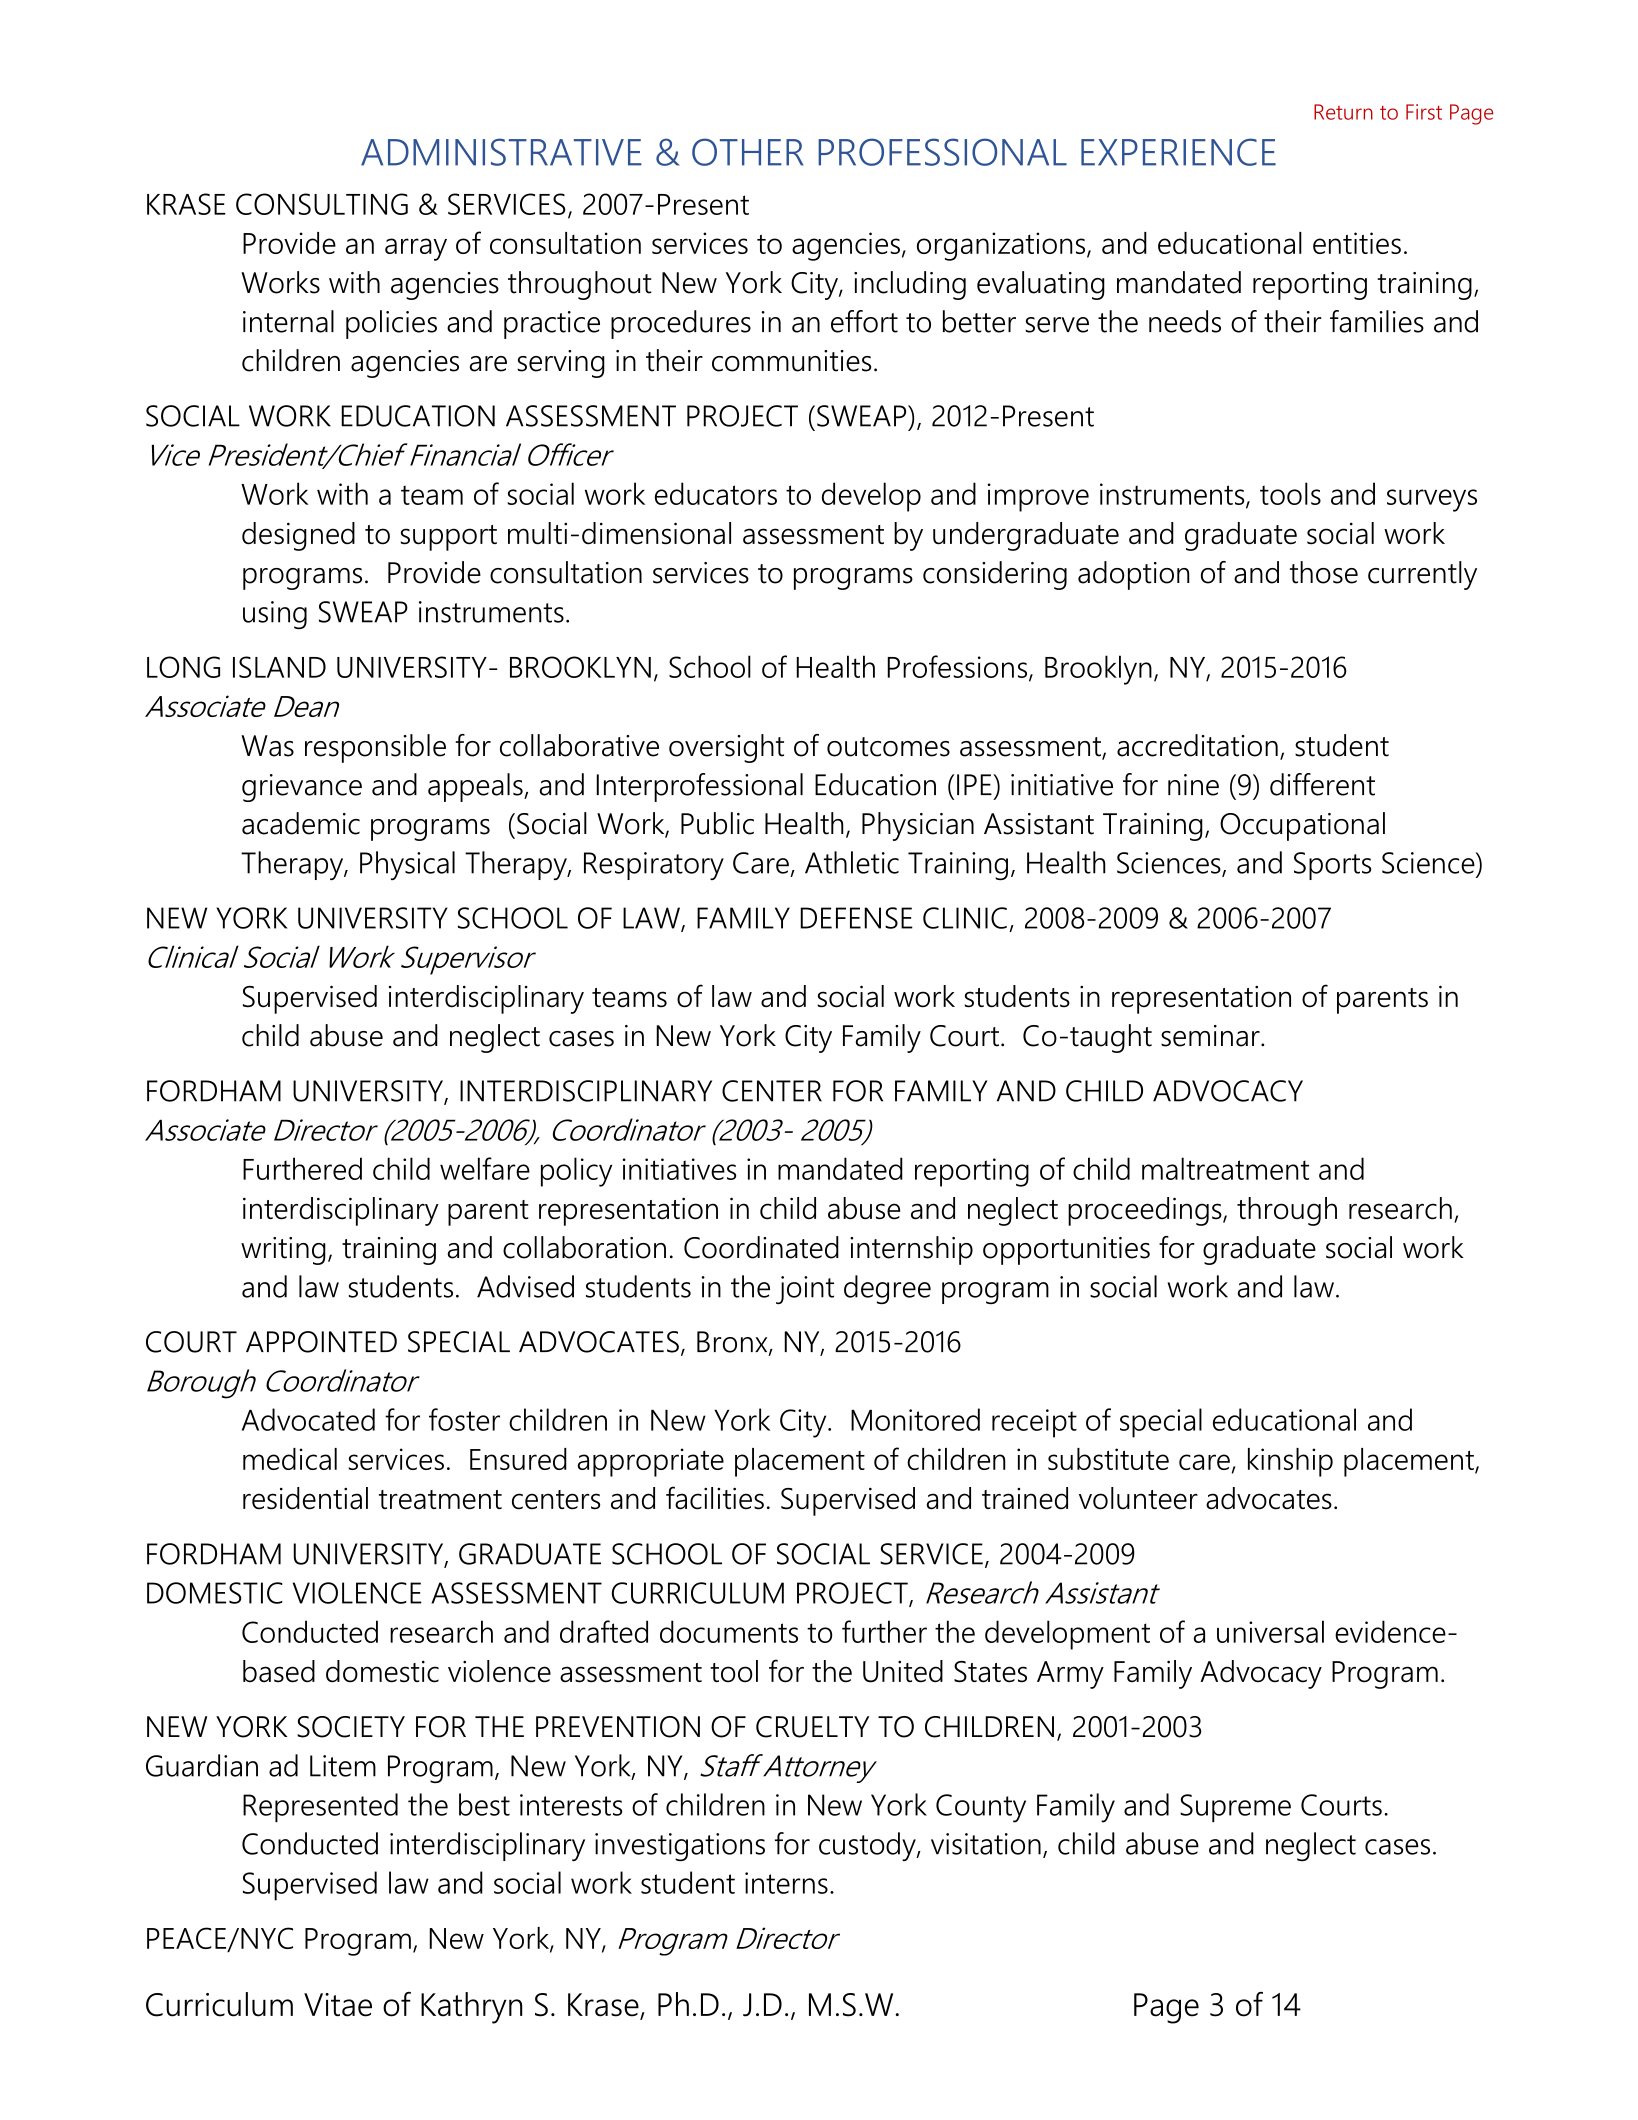  What do you see at coordinates (868, 1846) in the page?
I see `custody` at bounding box center [868, 1846].
